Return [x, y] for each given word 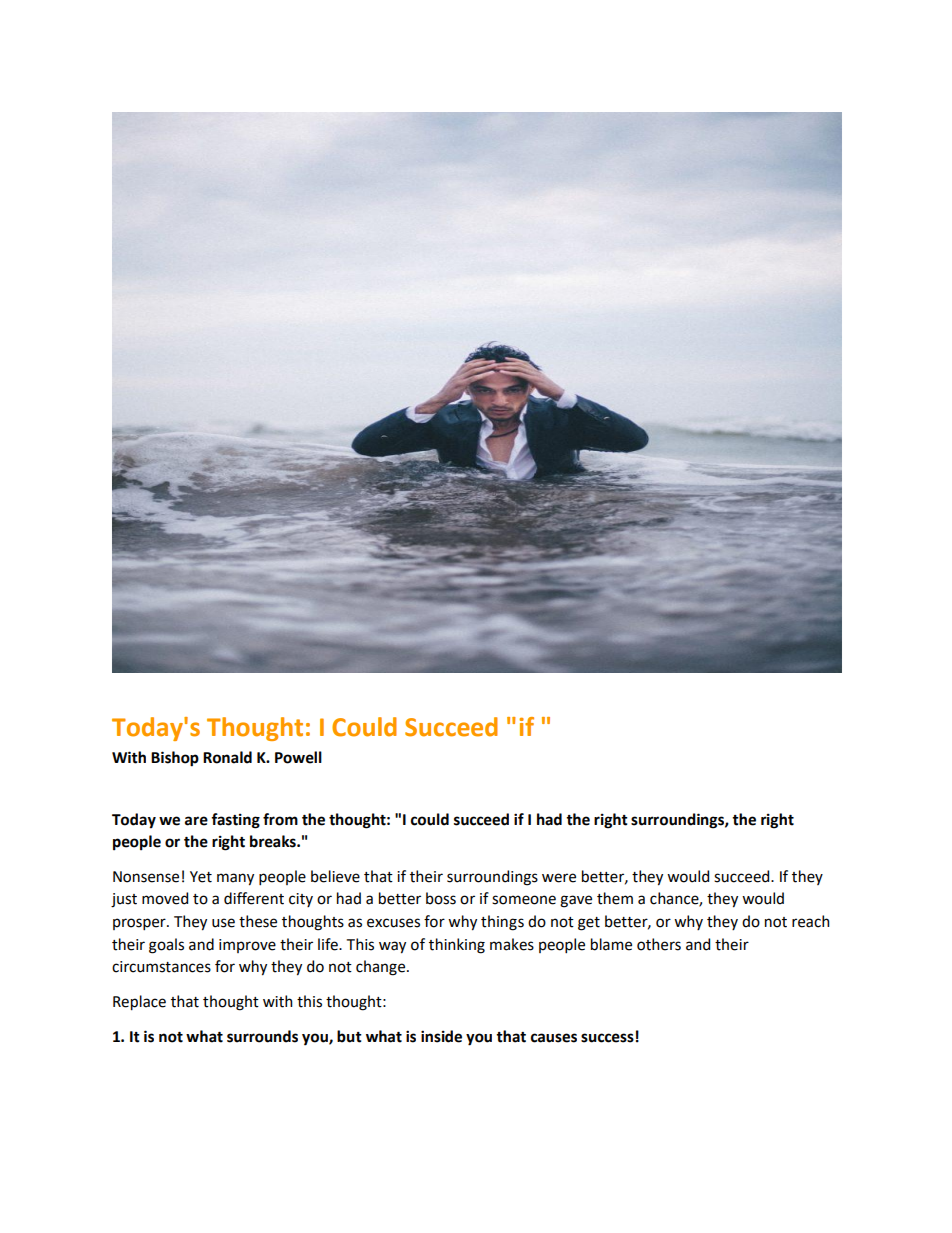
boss [441, 898]
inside [441, 1036]
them [615, 898]
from [280, 819]
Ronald [227, 757]
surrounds [262, 1036]
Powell [298, 757]
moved [165, 898]
